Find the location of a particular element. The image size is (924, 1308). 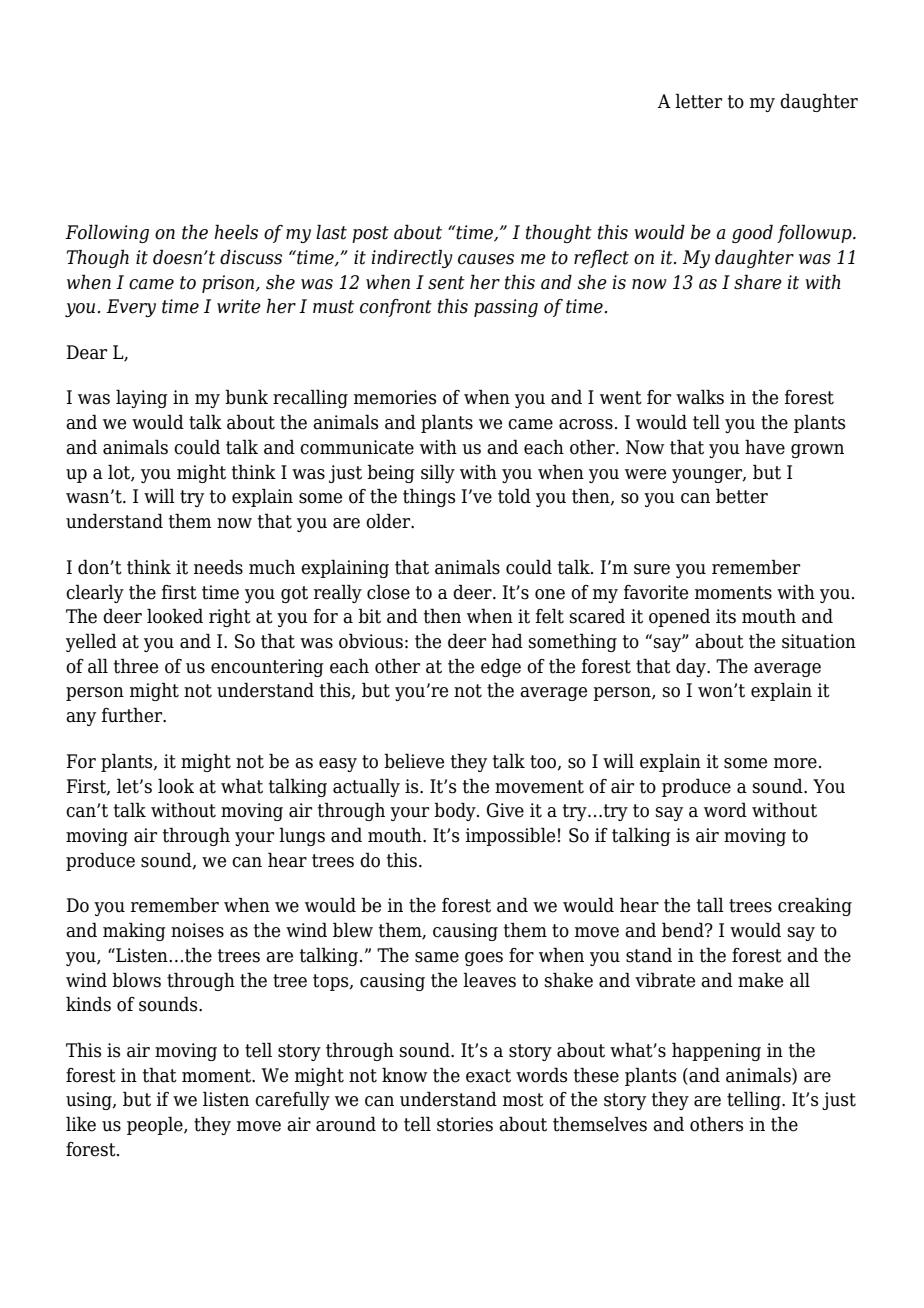

people is located at coordinates (156, 1125).
